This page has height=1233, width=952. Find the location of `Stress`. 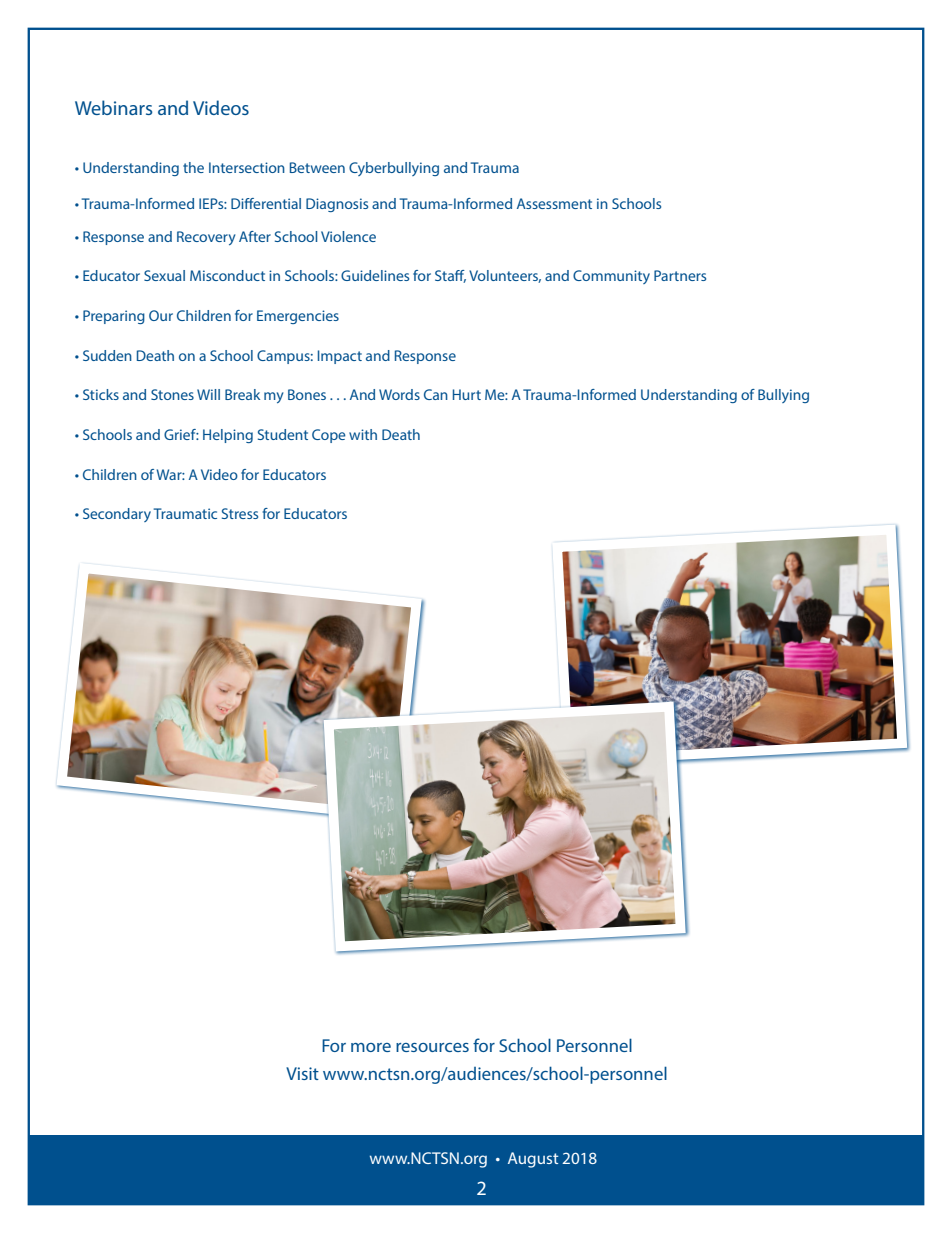

Stress is located at coordinates (240, 513).
